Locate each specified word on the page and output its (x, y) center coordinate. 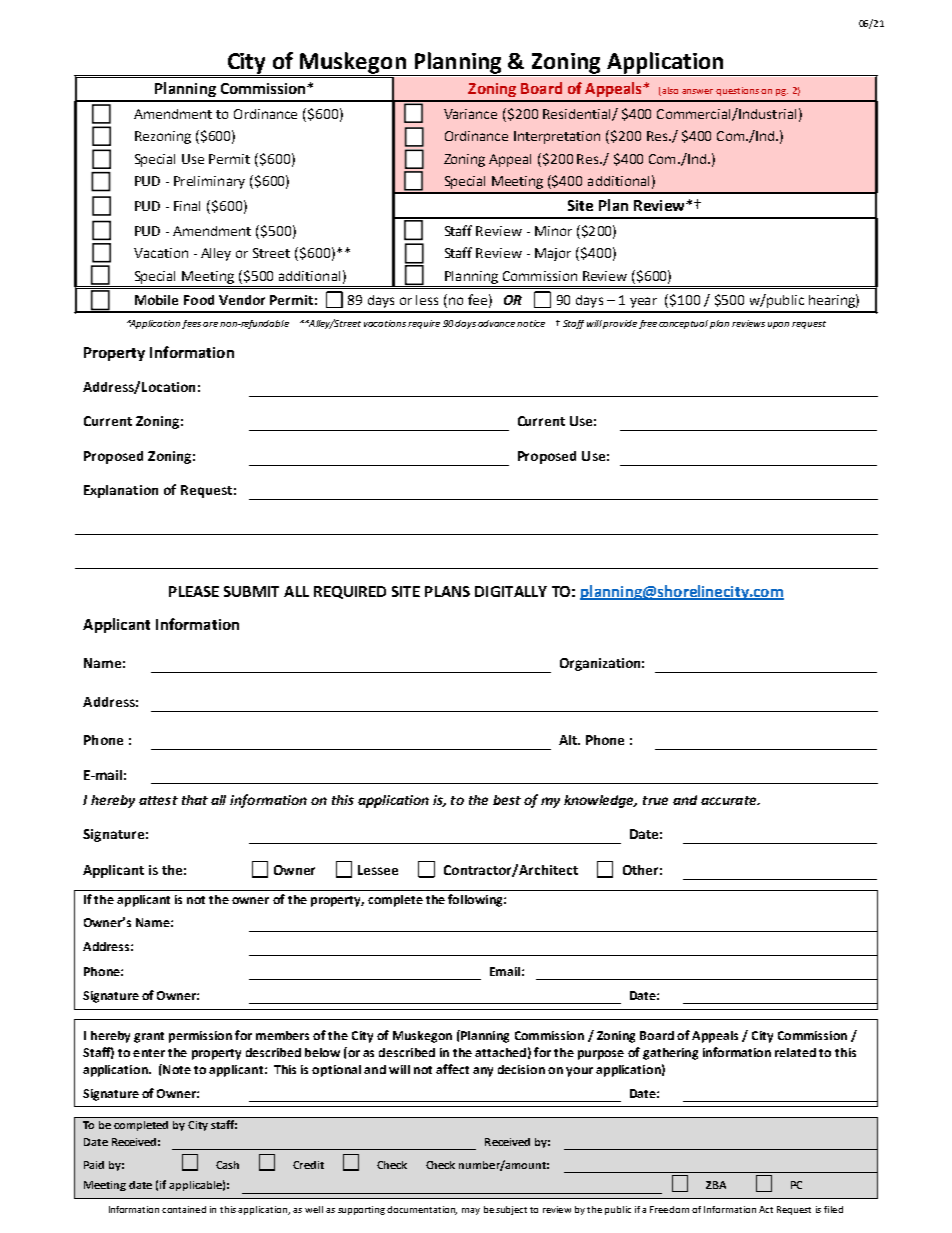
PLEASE (194, 591)
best (507, 800)
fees (191, 324)
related (795, 1052)
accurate (730, 800)
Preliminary (209, 182)
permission (200, 1037)
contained (184, 1209)
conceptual (683, 324)
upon (778, 325)
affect (452, 1069)
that (195, 800)
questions (737, 91)
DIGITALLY (511, 591)
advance (496, 323)
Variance (470, 114)
